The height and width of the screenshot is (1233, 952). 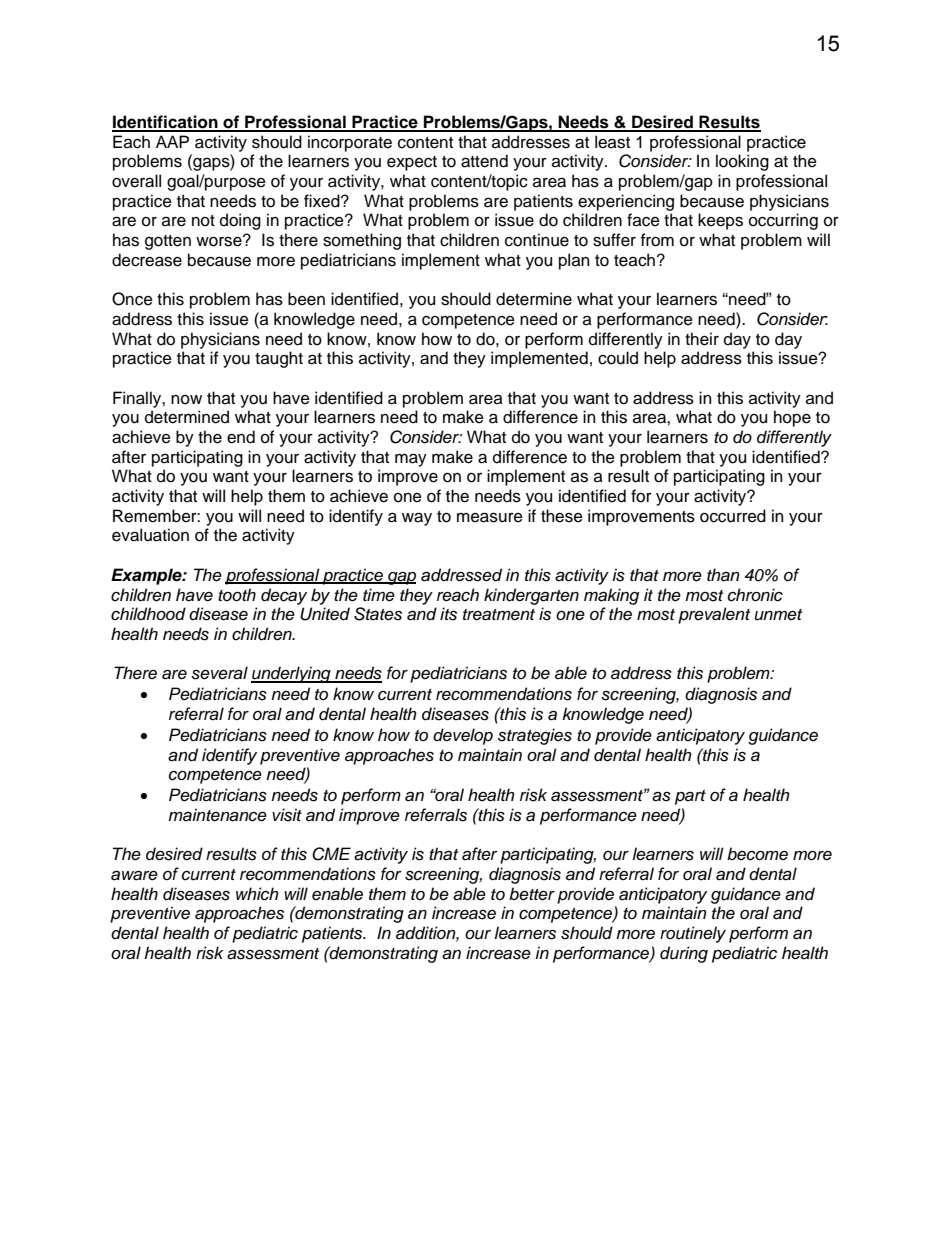 I want to click on routinely, so click(x=693, y=934).
